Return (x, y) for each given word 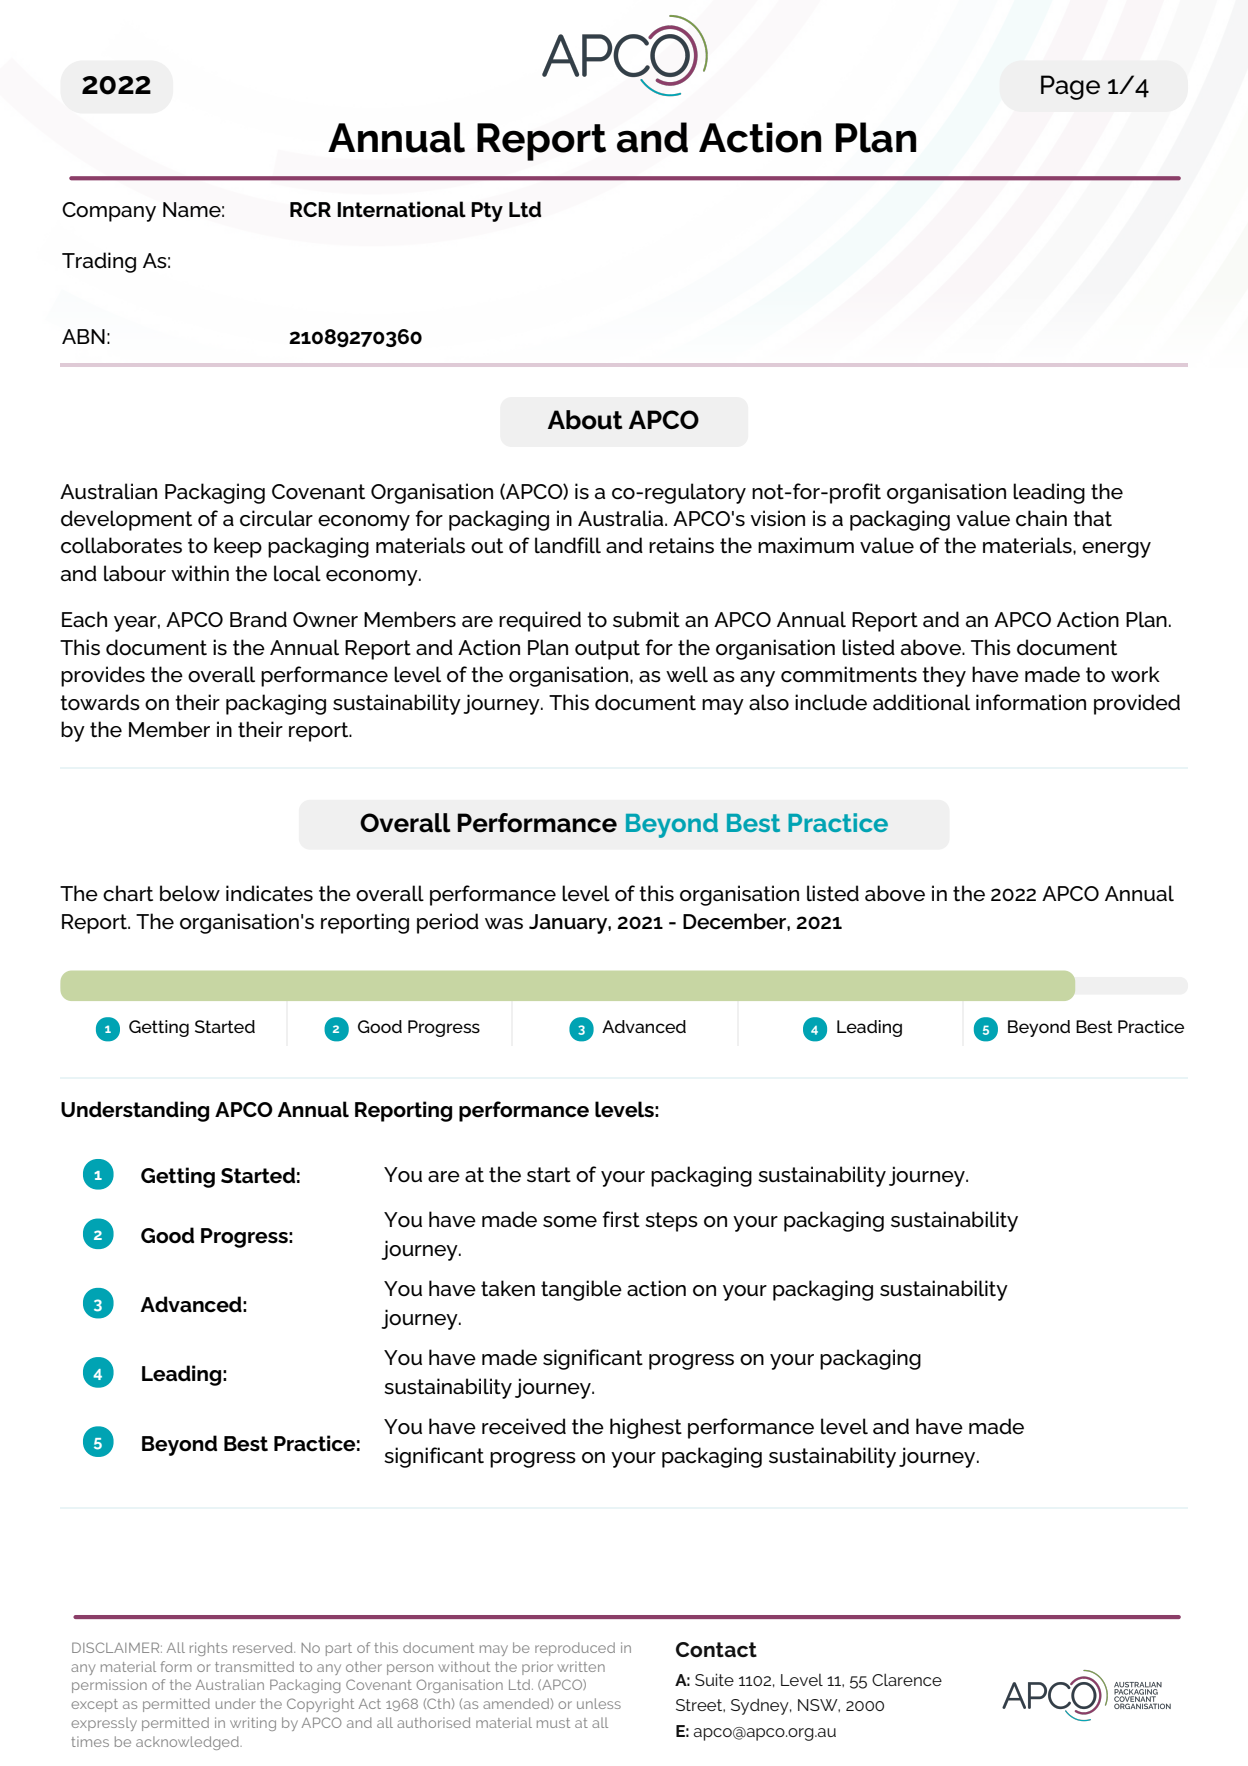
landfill (568, 545)
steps (671, 1222)
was (504, 924)
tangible (581, 1290)
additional (921, 702)
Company (109, 212)
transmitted (254, 1666)
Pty (487, 212)
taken (508, 1288)
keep (238, 547)
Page (1070, 87)
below (190, 893)
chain (1041, 518)
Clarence (907, 1679)
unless (599, 1703)
